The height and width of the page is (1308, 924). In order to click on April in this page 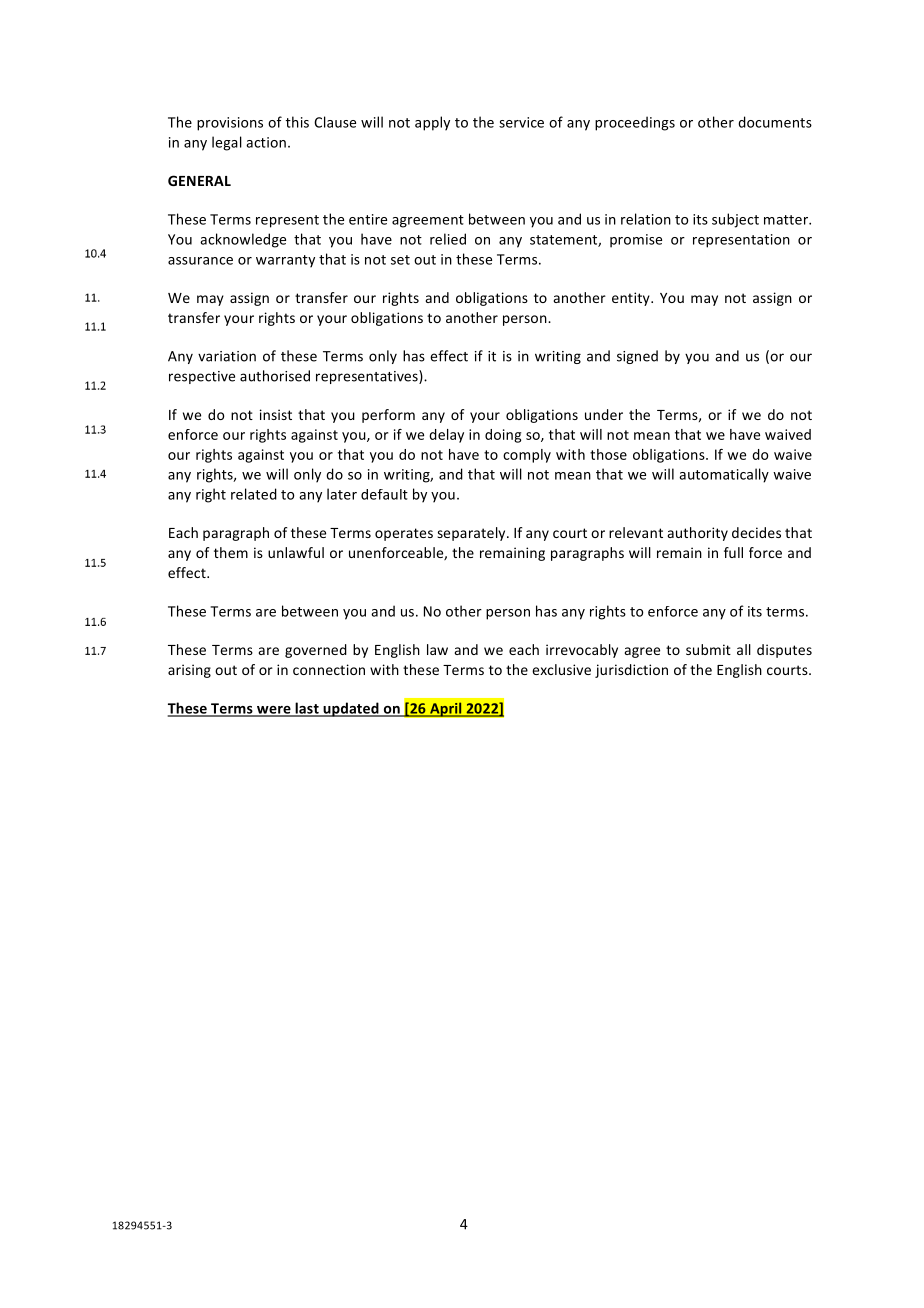, I will do `click(446, 709)`.
